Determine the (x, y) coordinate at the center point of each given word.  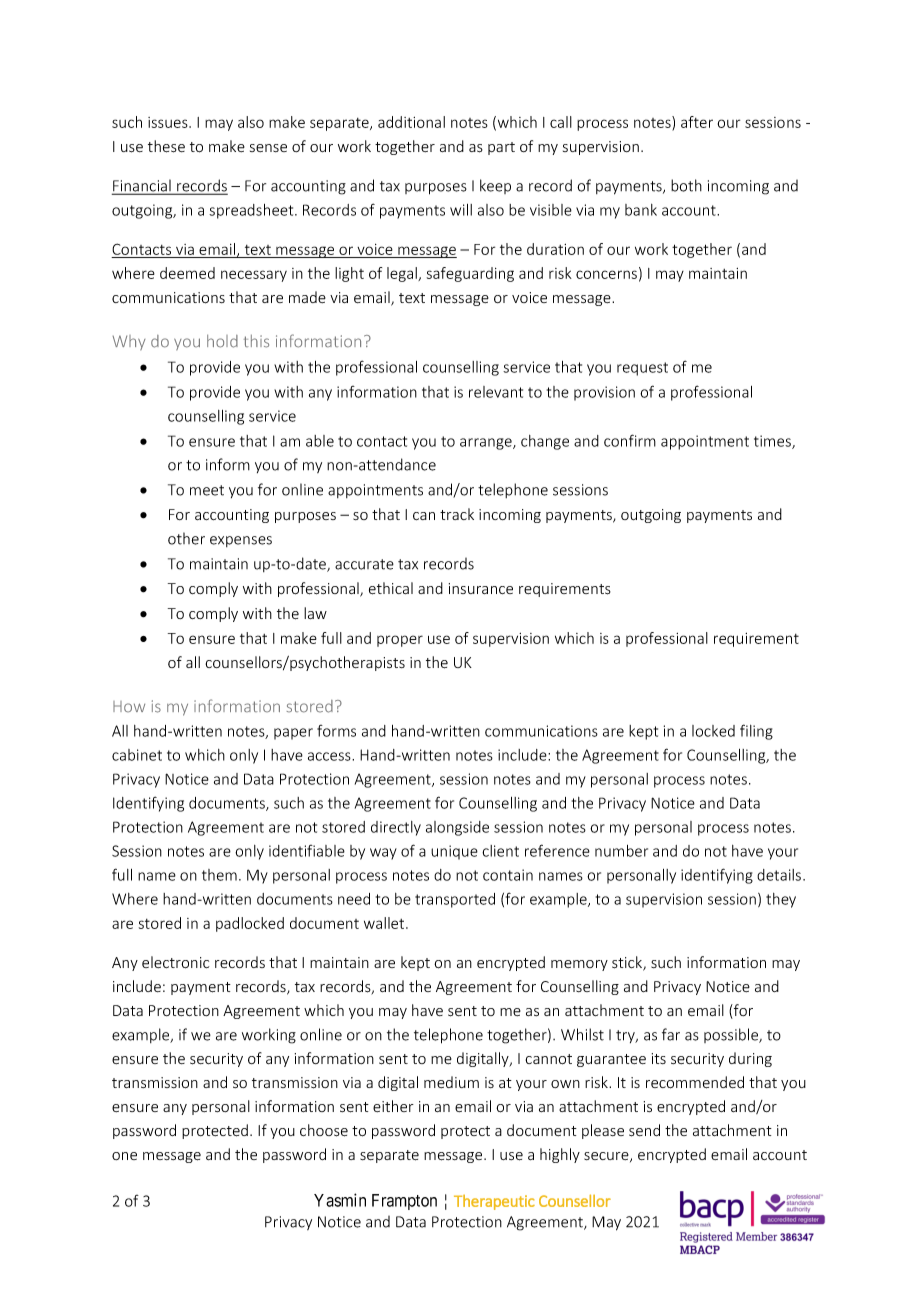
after (697, 122)
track (457, 514)
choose (324, 1130)
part (501, 148)
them (219, 875)
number (621, 851)
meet (207, 490)
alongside (457, 828)
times (773, 442)
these (166, 146)
